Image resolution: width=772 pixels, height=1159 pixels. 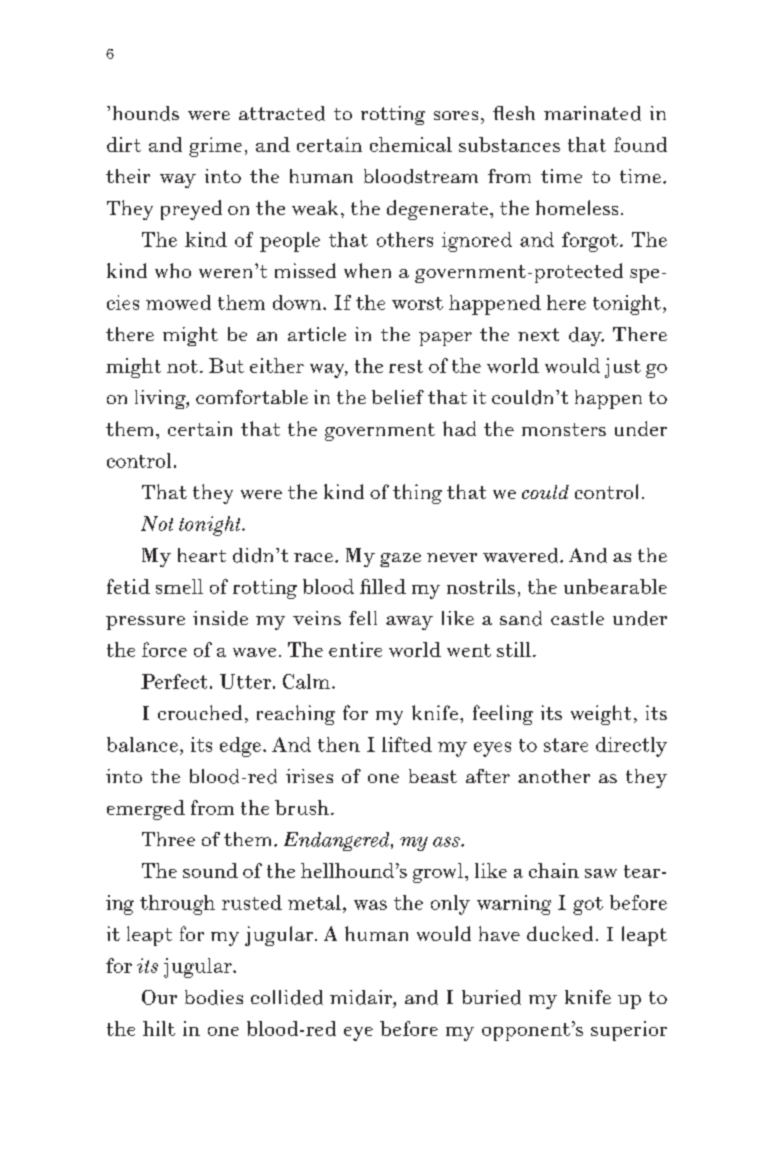 I want to click on weight, so click(x=601, y=715).
